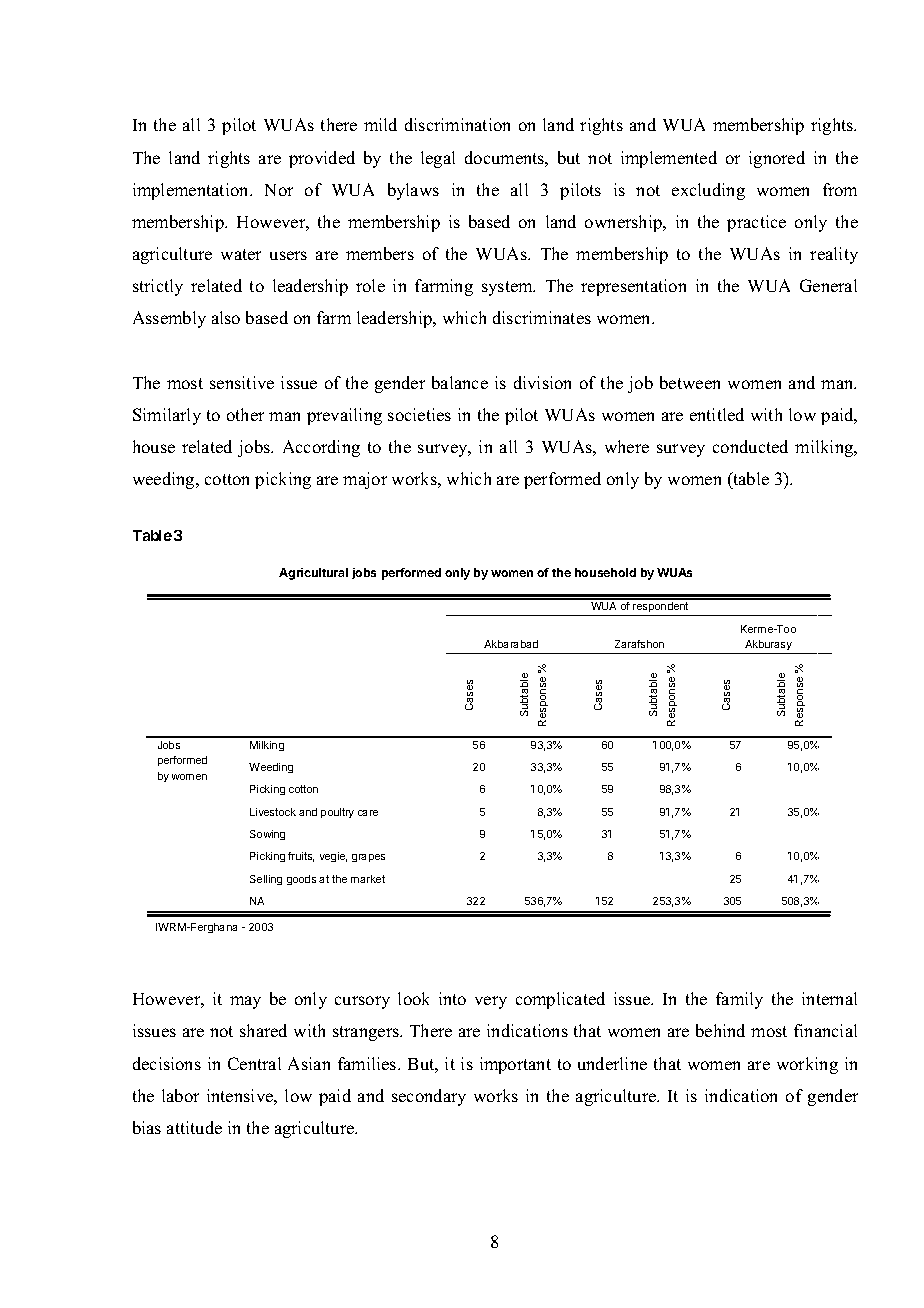 Image resolution: width=924 pixels, height=1308 pixels. What do you see at coordinates (180, 1095) in the screenshot?
I see `labor` at bounding box center [180, 1095].
